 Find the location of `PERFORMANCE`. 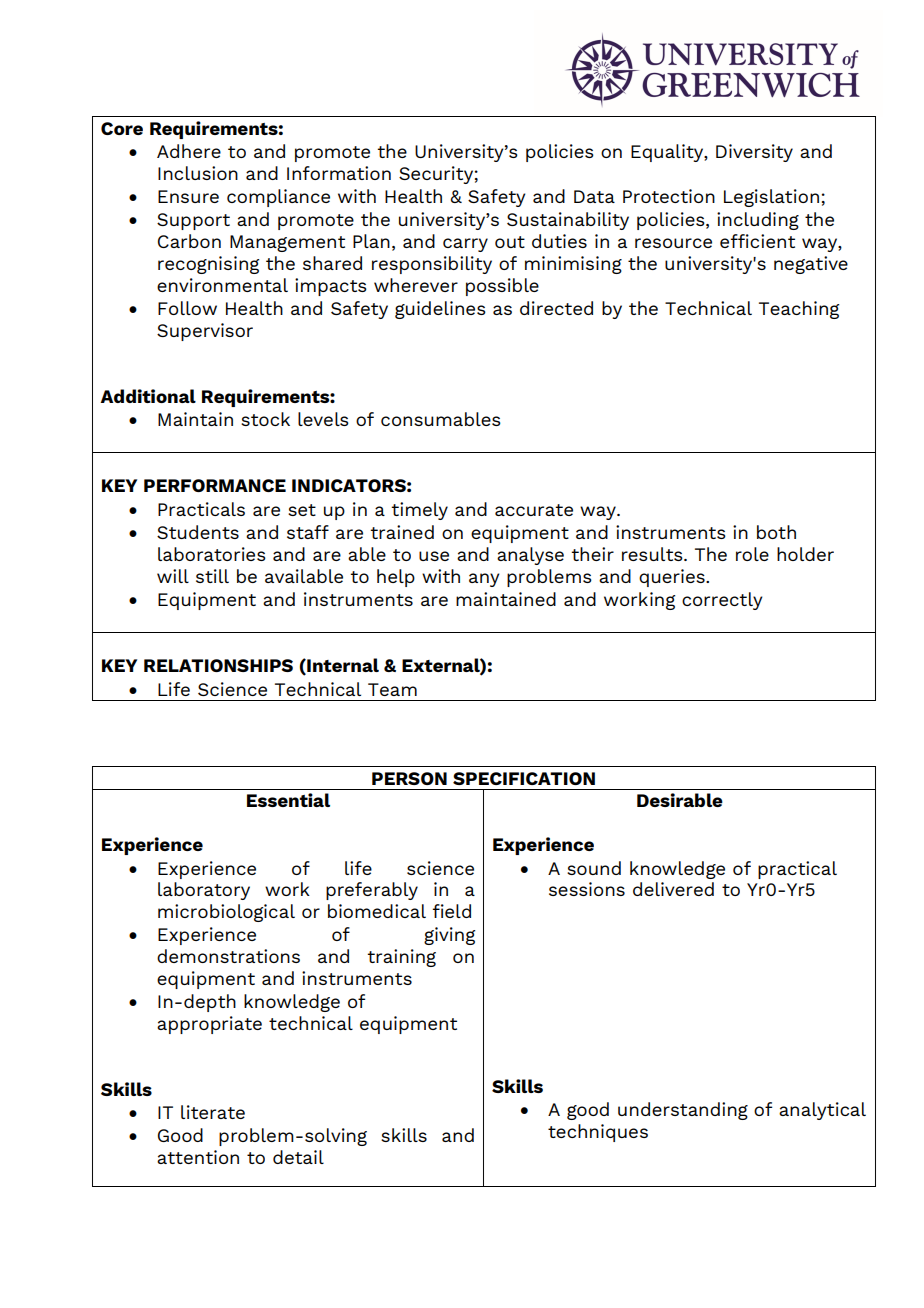

PERFORMANCE is located at coordinates (215, 485).
